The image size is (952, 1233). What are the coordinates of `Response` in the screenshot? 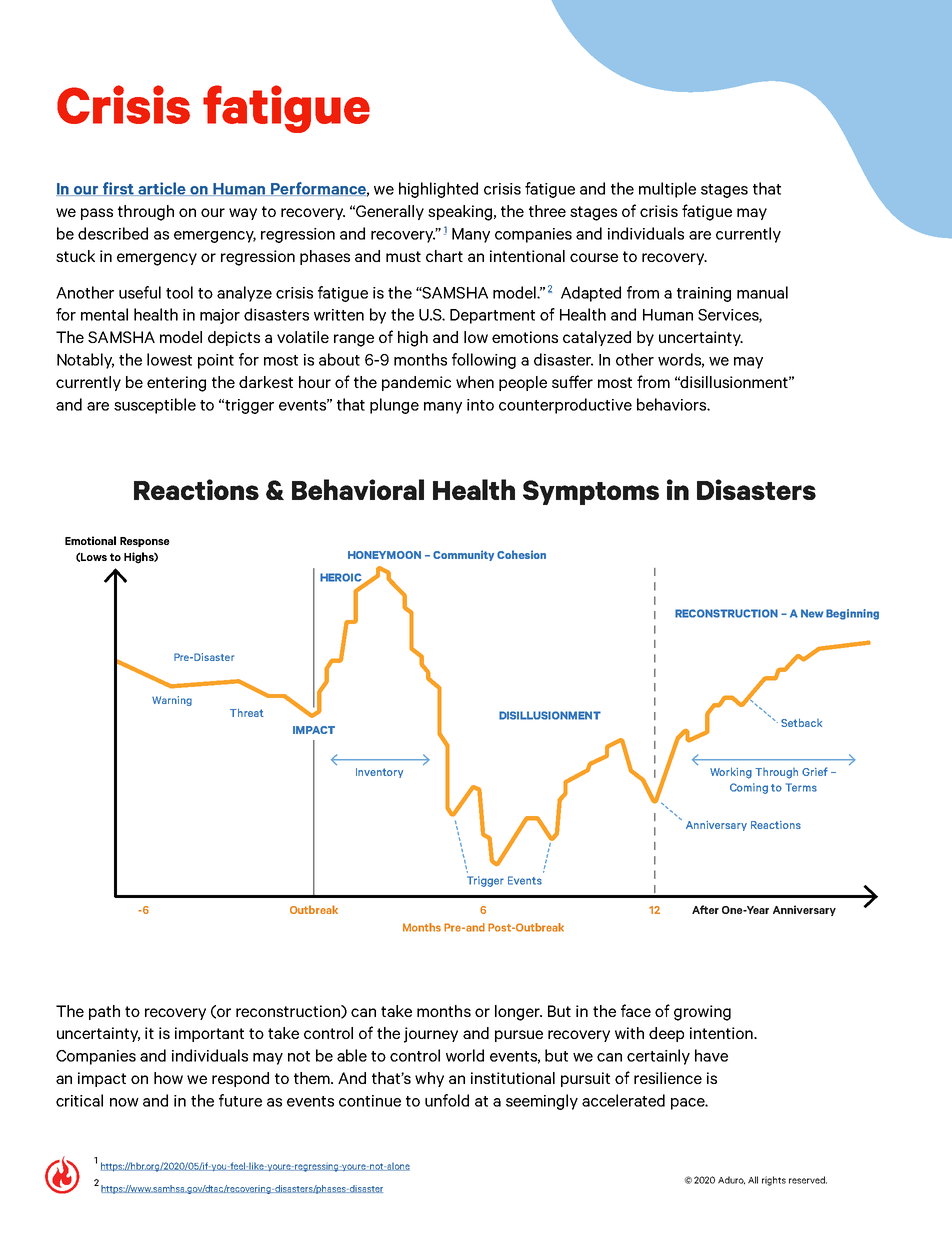 It's located at (145, 542).
